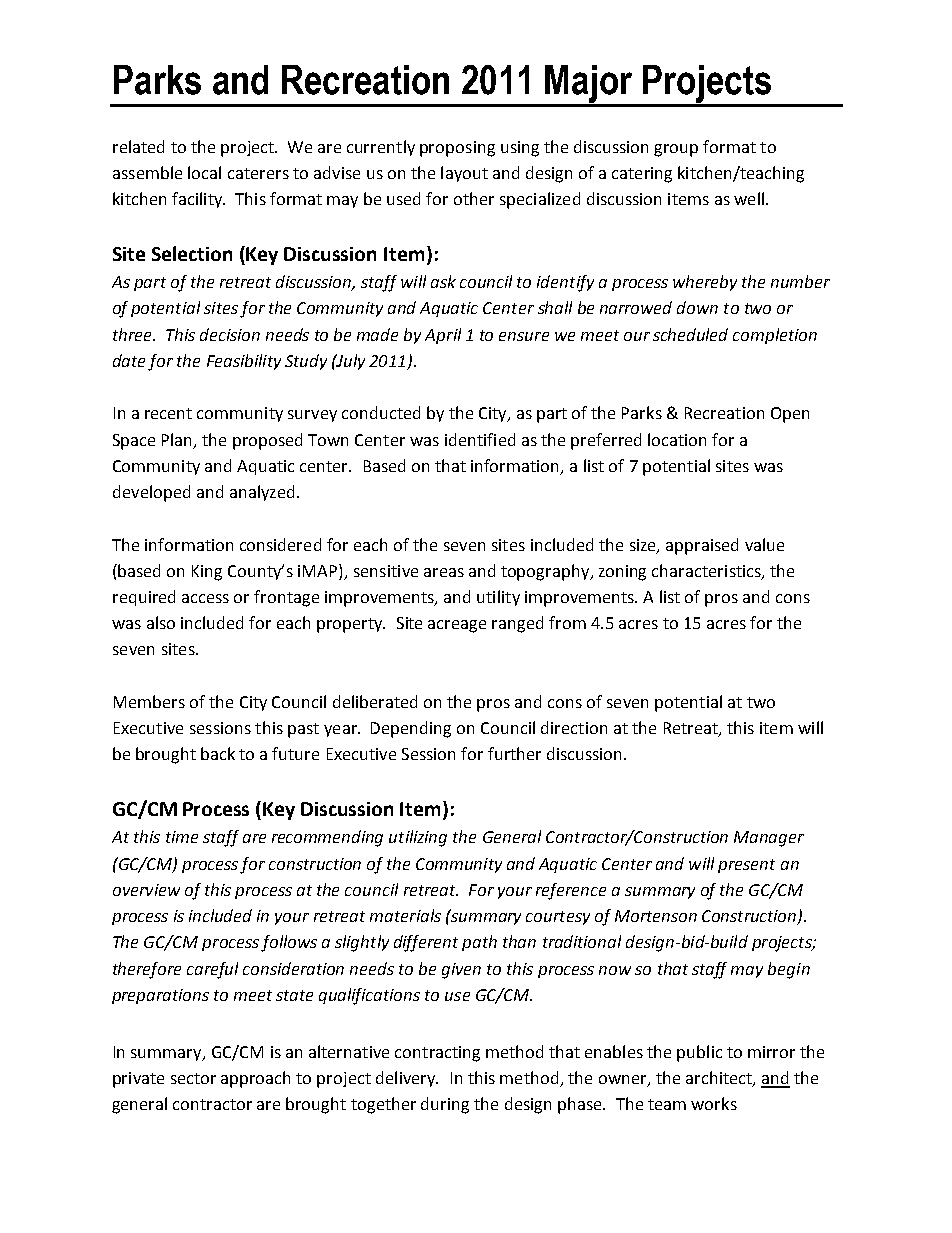  What do you see at coordinates (707, 571) in the screenshot?
I see `characteristics` at bounding box center [707, 571].
